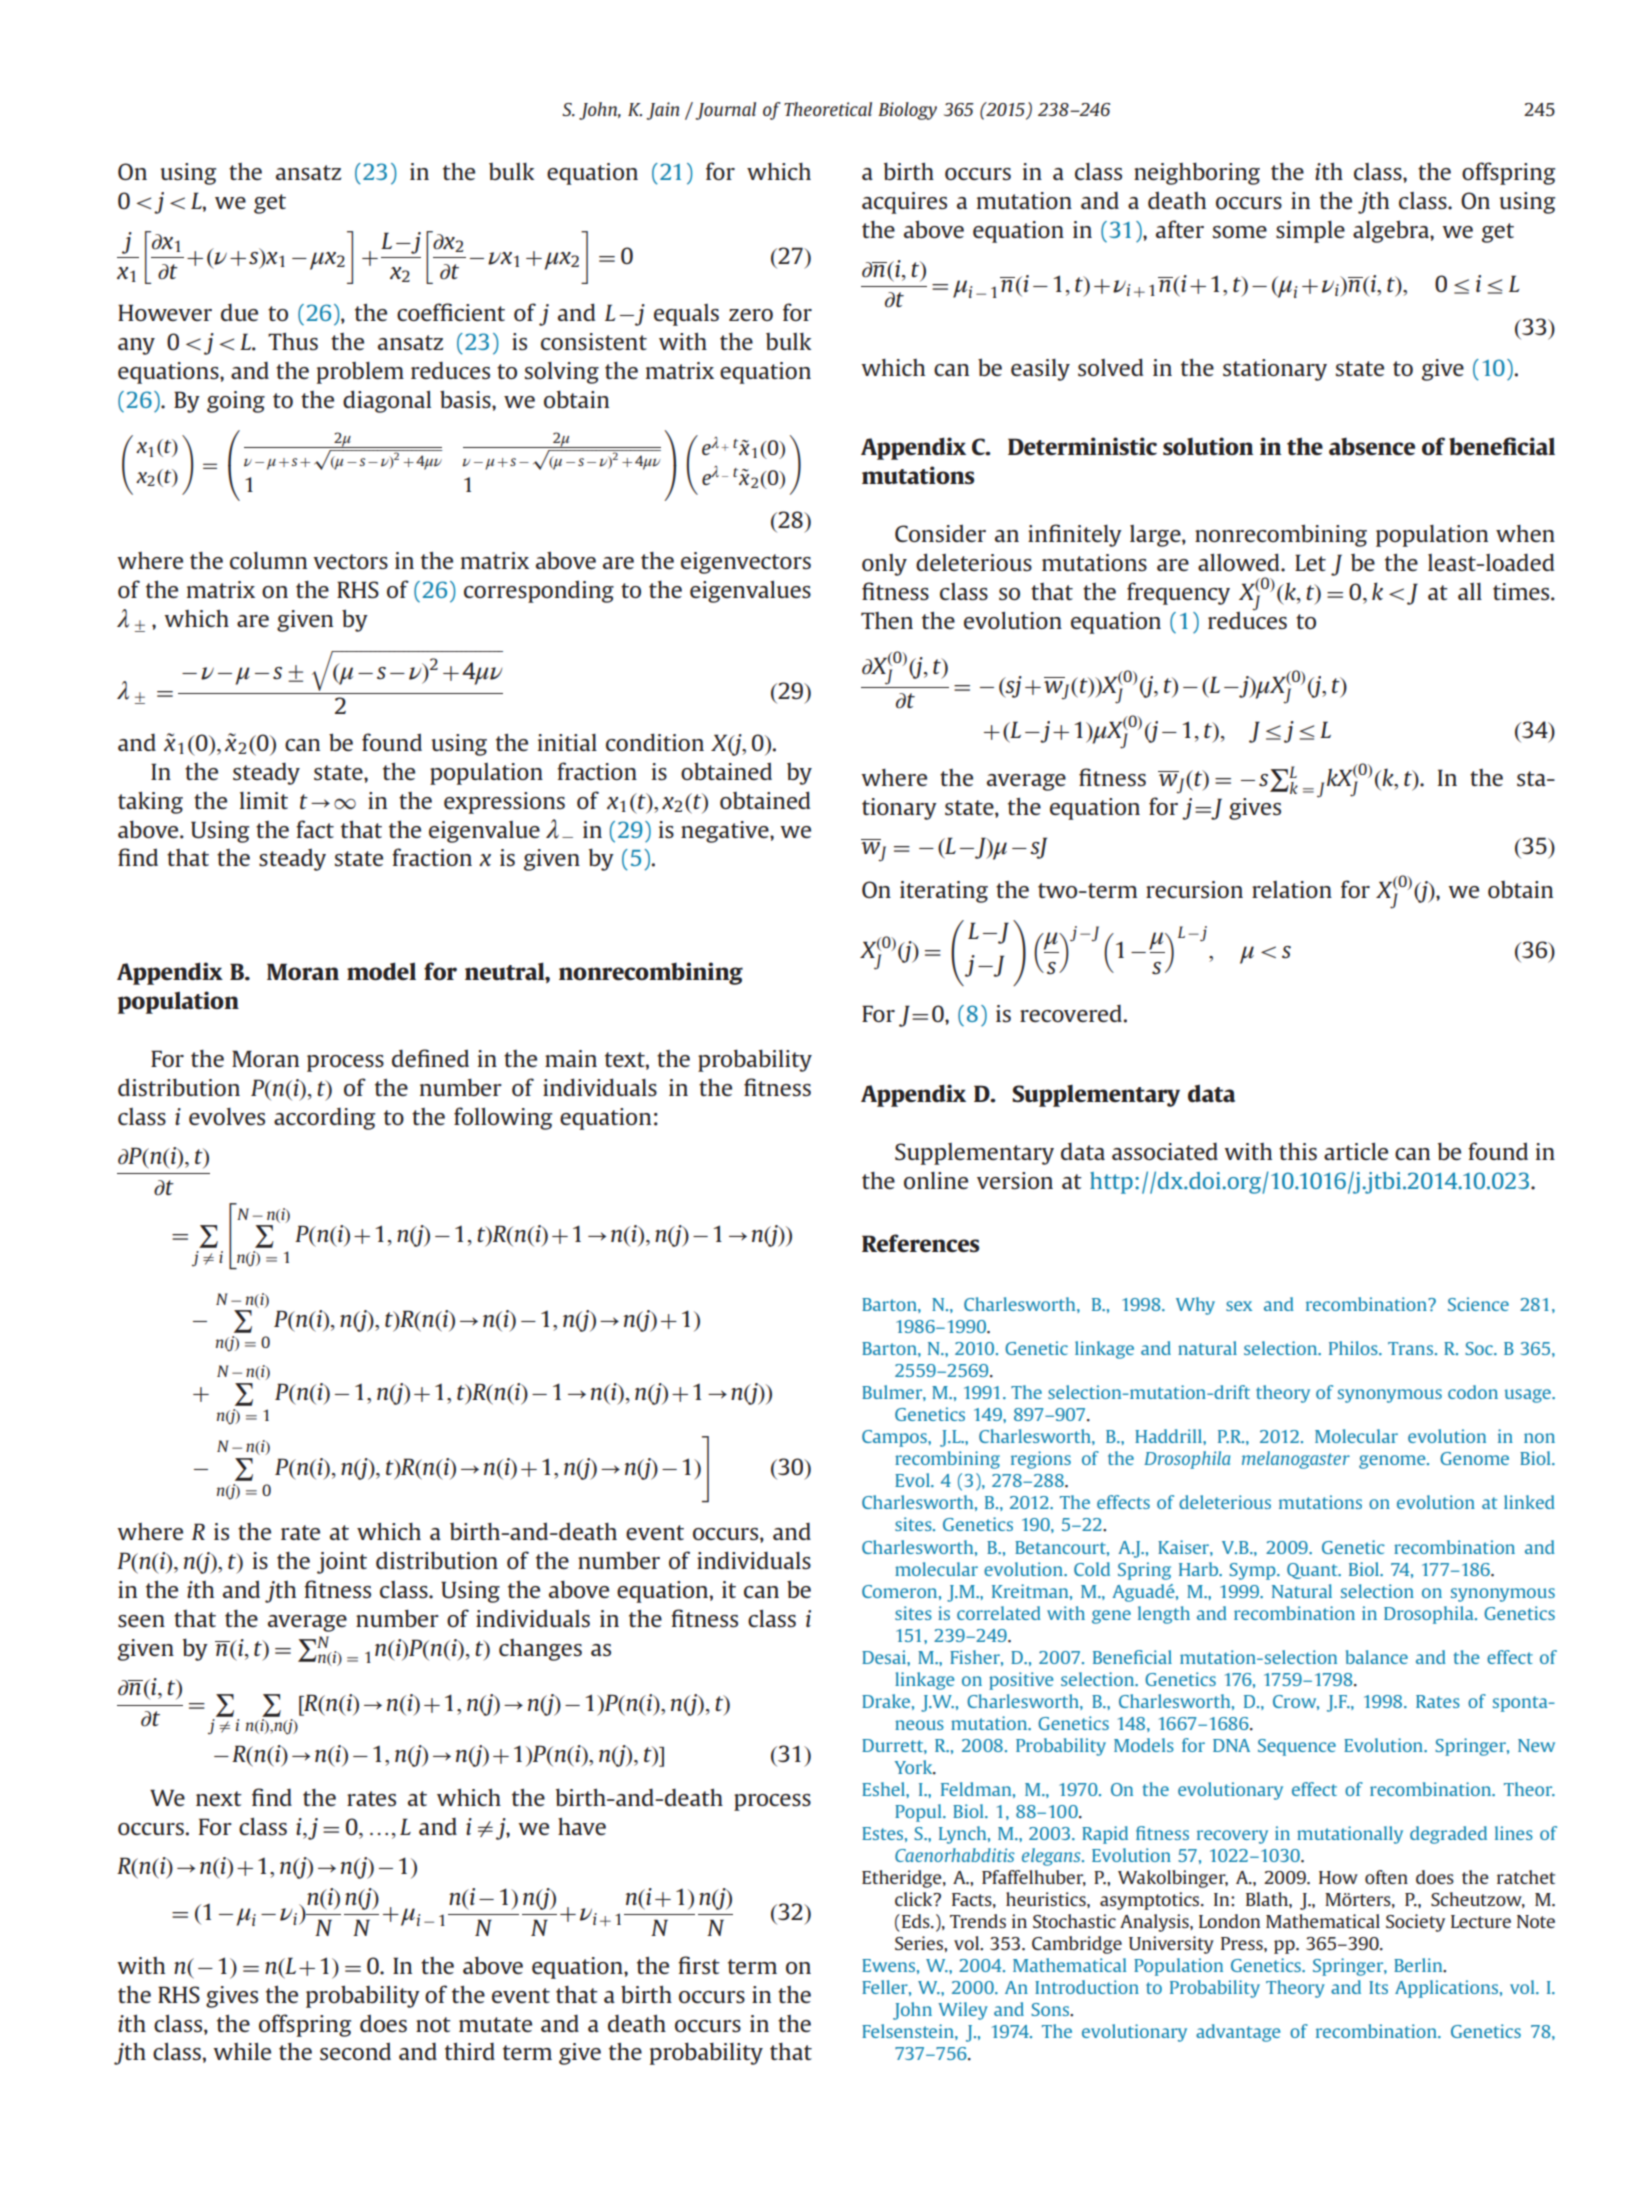  I want to click on second, so click(355, 2051).
